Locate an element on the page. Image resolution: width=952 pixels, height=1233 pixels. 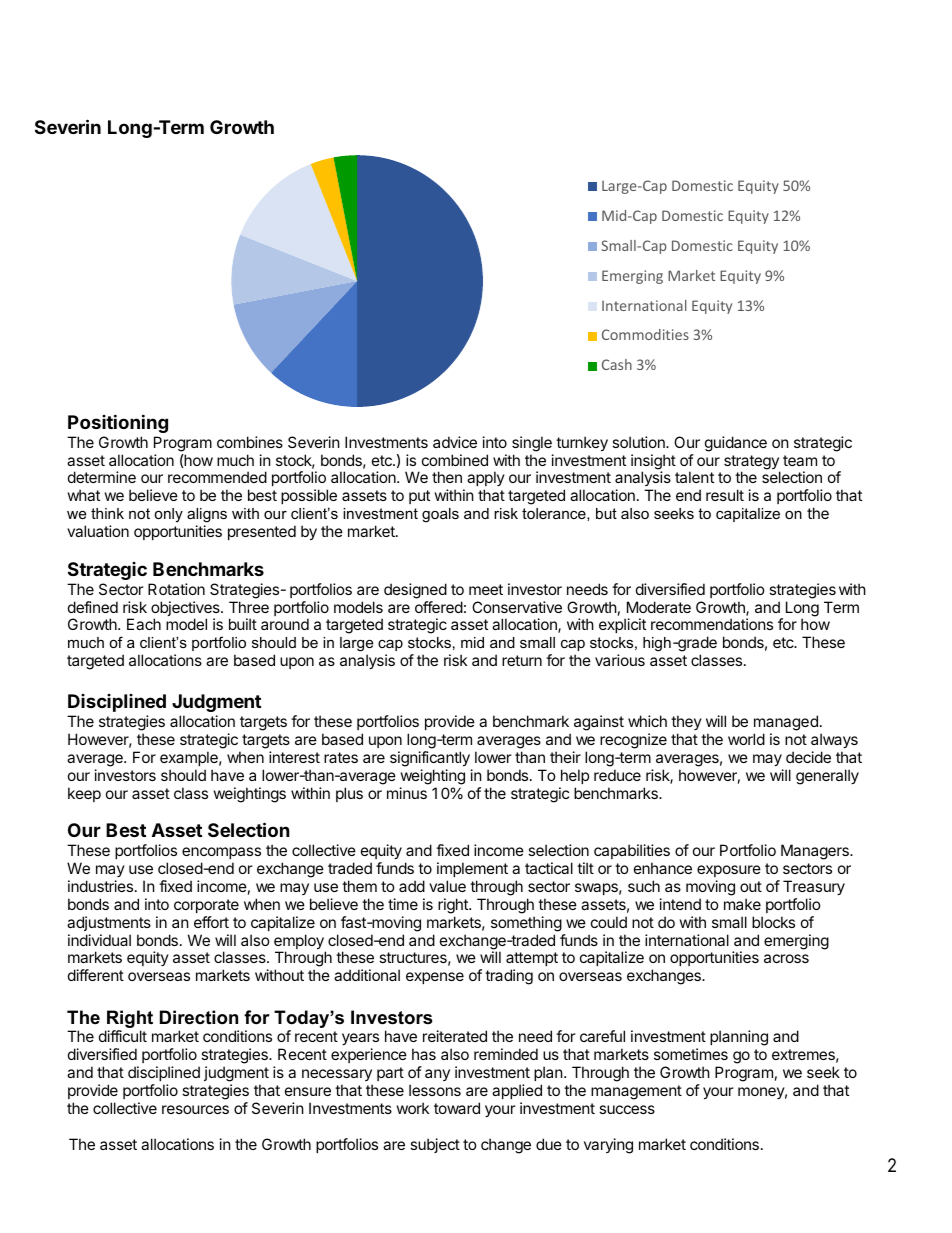
recommendations is located at coordinates (712, 624).
